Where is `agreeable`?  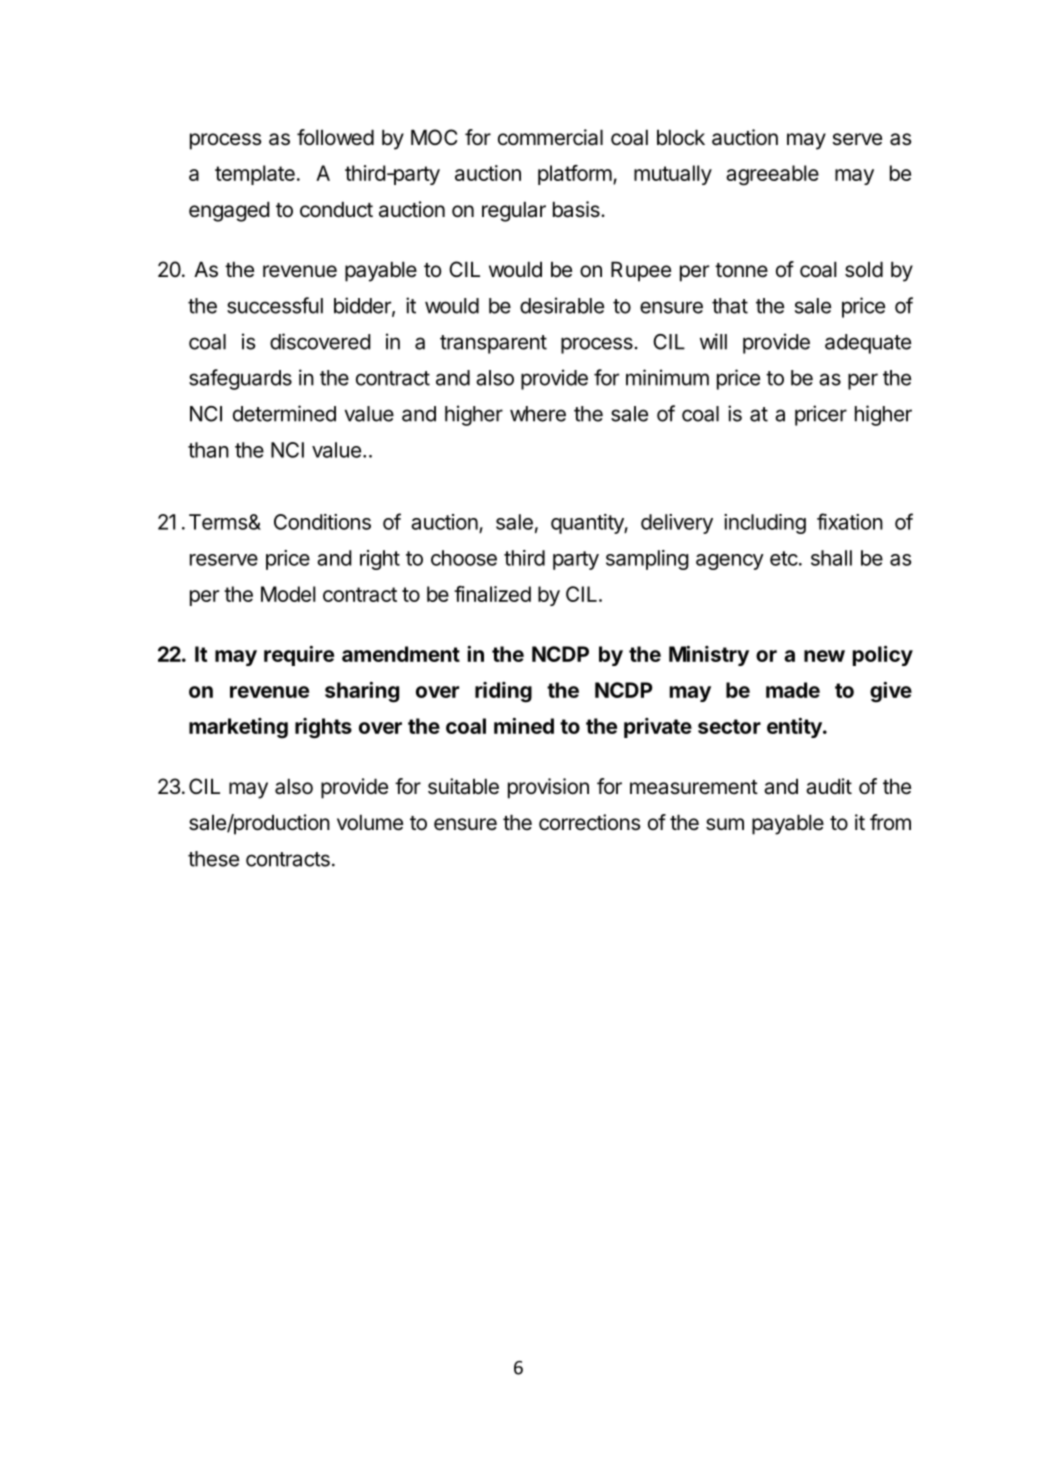
agreeable is located at coordinates (772, 175).
